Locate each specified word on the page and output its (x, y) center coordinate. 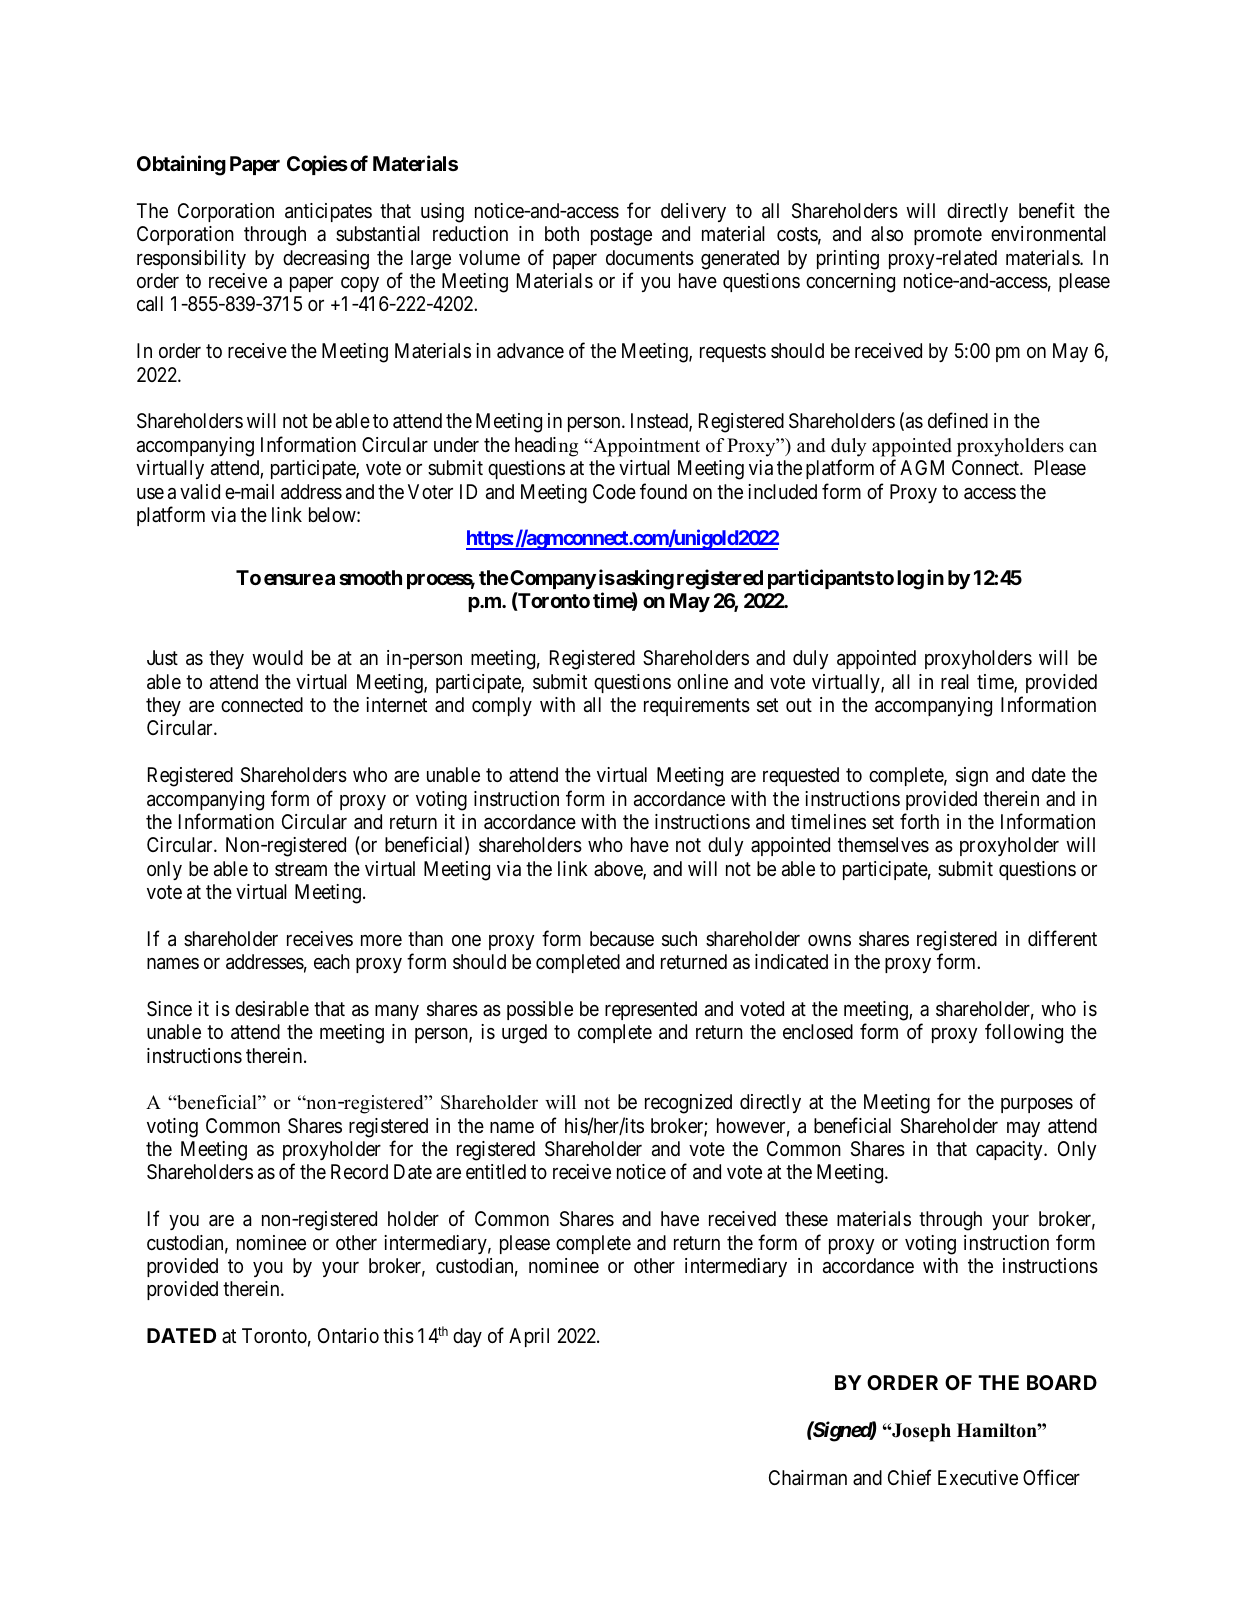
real (955, 682)
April (529, 1337)
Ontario (348, 1336)
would (277, 657)
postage (621, 236)
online (702, 681)
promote (948, 236)
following (1024, 1033)
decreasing (326, 260)
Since (169, 1008)
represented (651, 1010)
